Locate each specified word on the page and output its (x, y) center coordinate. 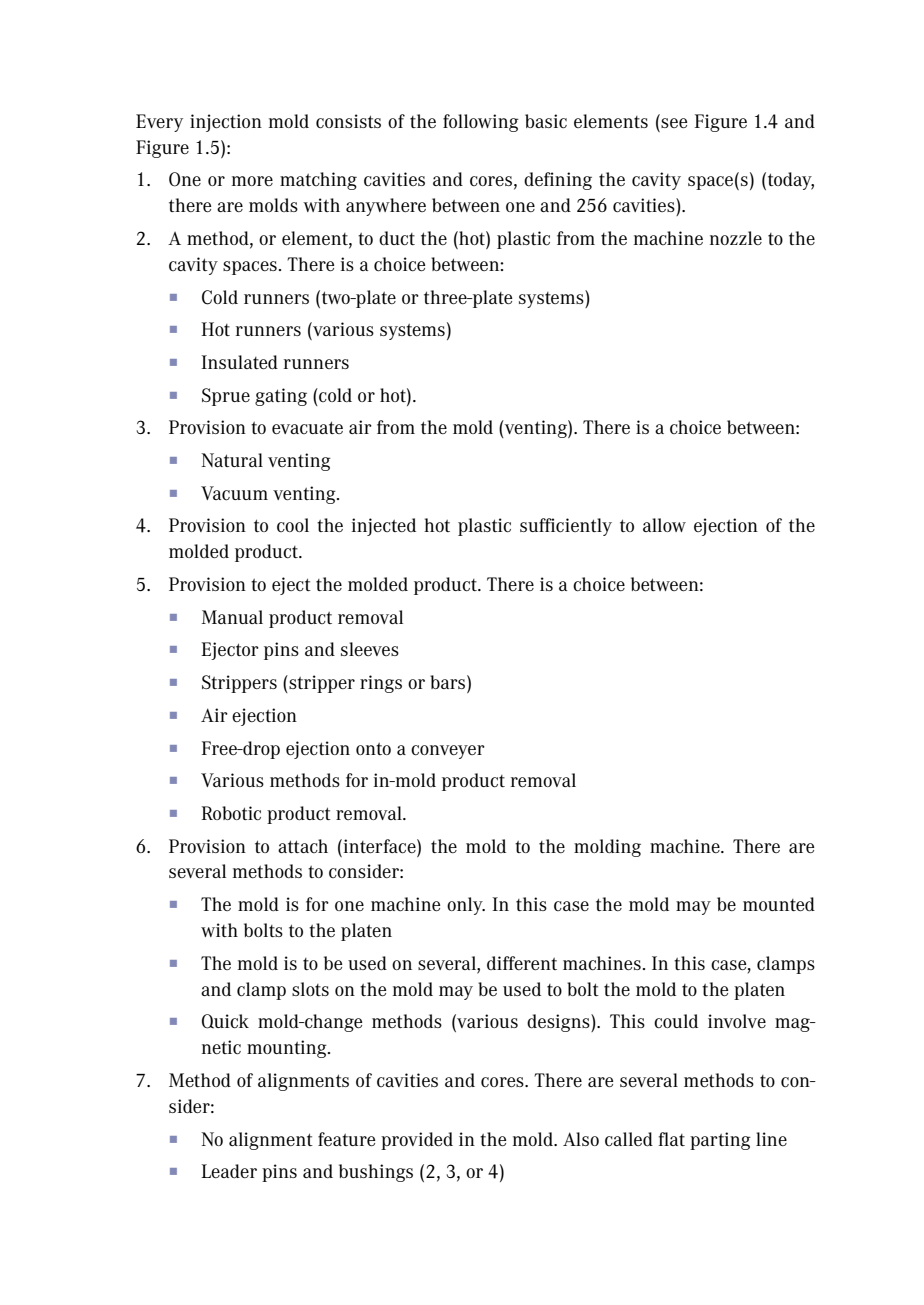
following (481, 123)
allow (664, 525)
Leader (229, 1171)
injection (226, 123)
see (674, 123)
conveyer (448, 752)
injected (384, 527)
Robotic (231, 813)
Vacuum (234, 493)
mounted (779, 904)
